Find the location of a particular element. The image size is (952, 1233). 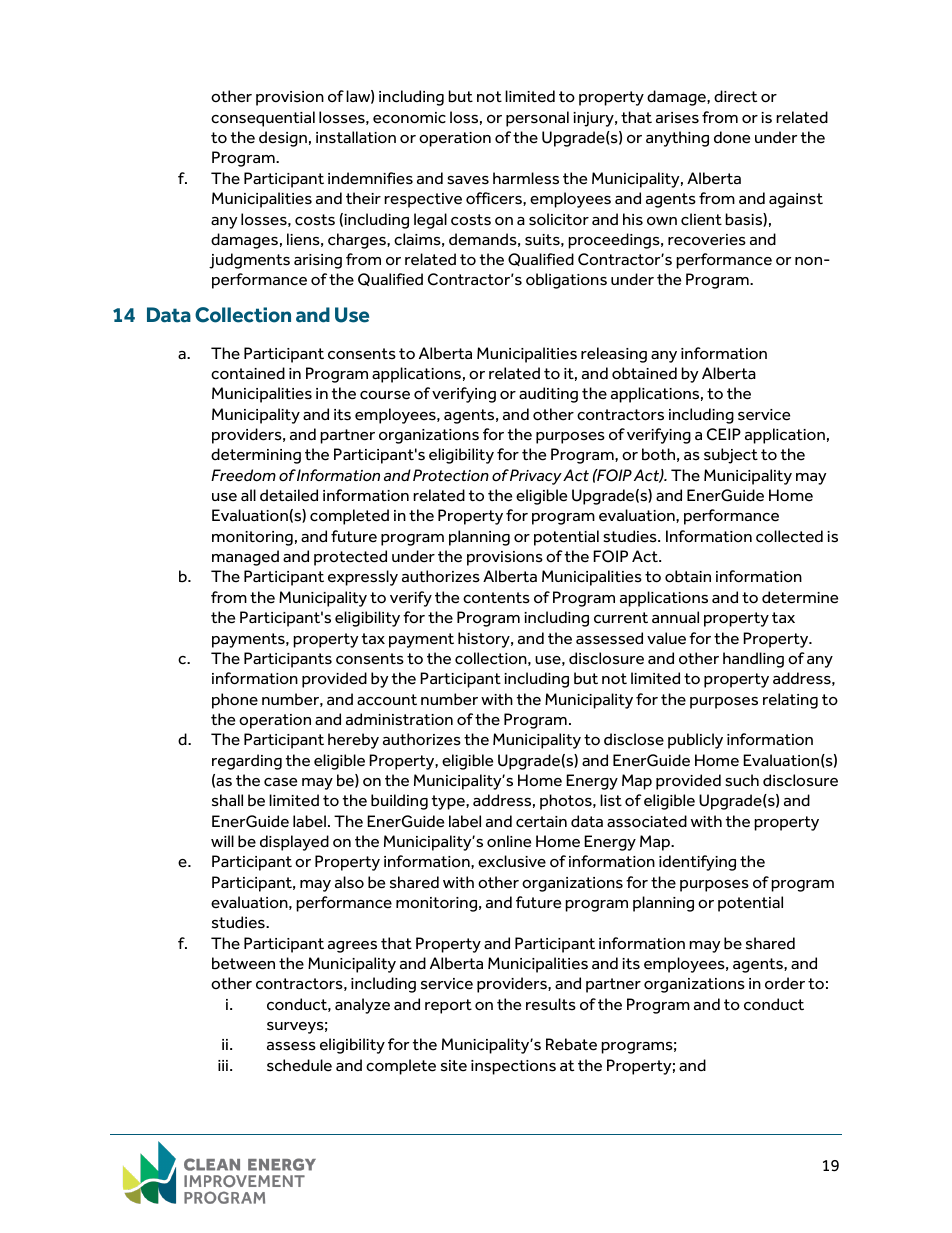

recoveries is located at coordinates (707, 240).
